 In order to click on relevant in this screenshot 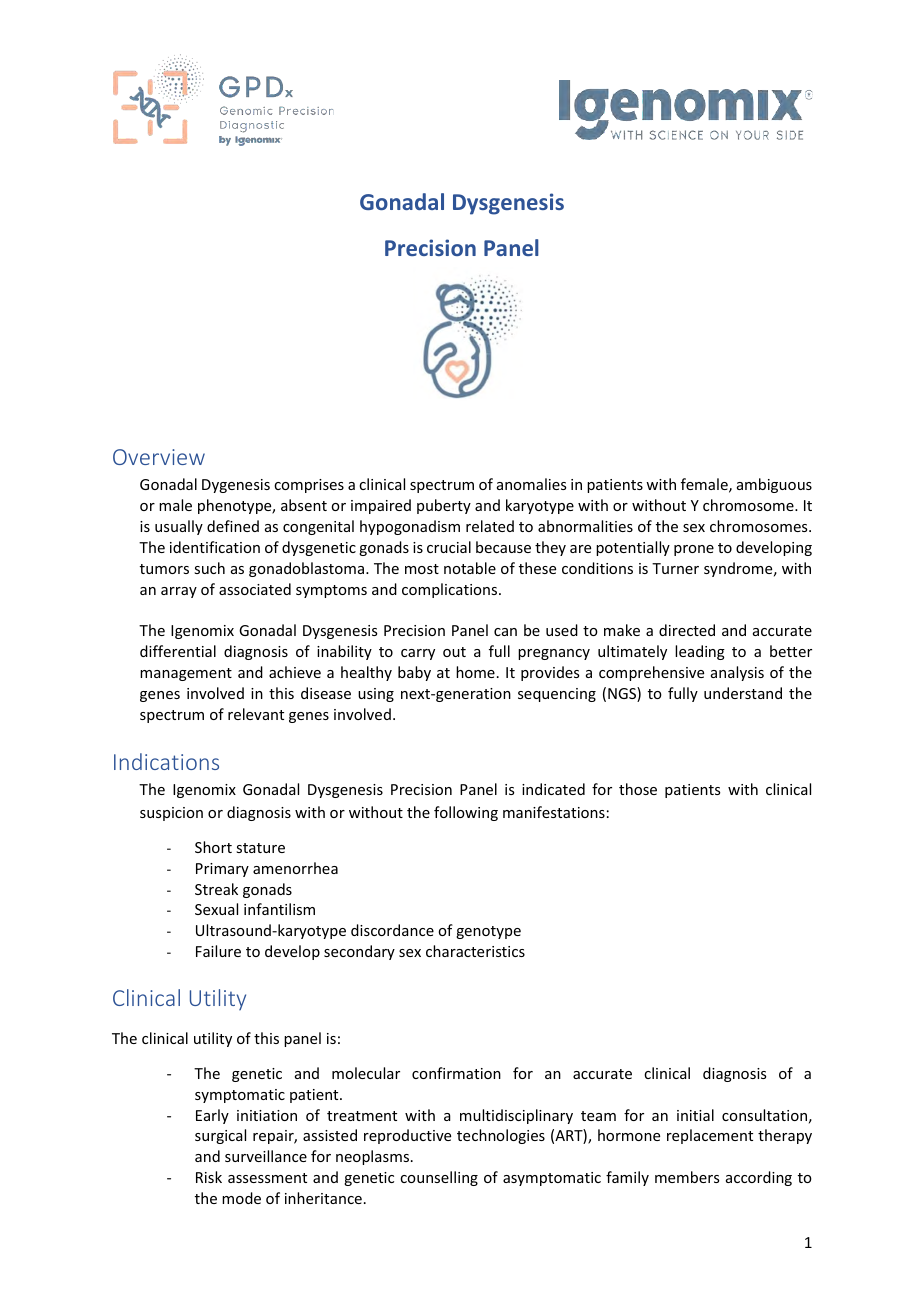, I will do `click(256, 714)`.
